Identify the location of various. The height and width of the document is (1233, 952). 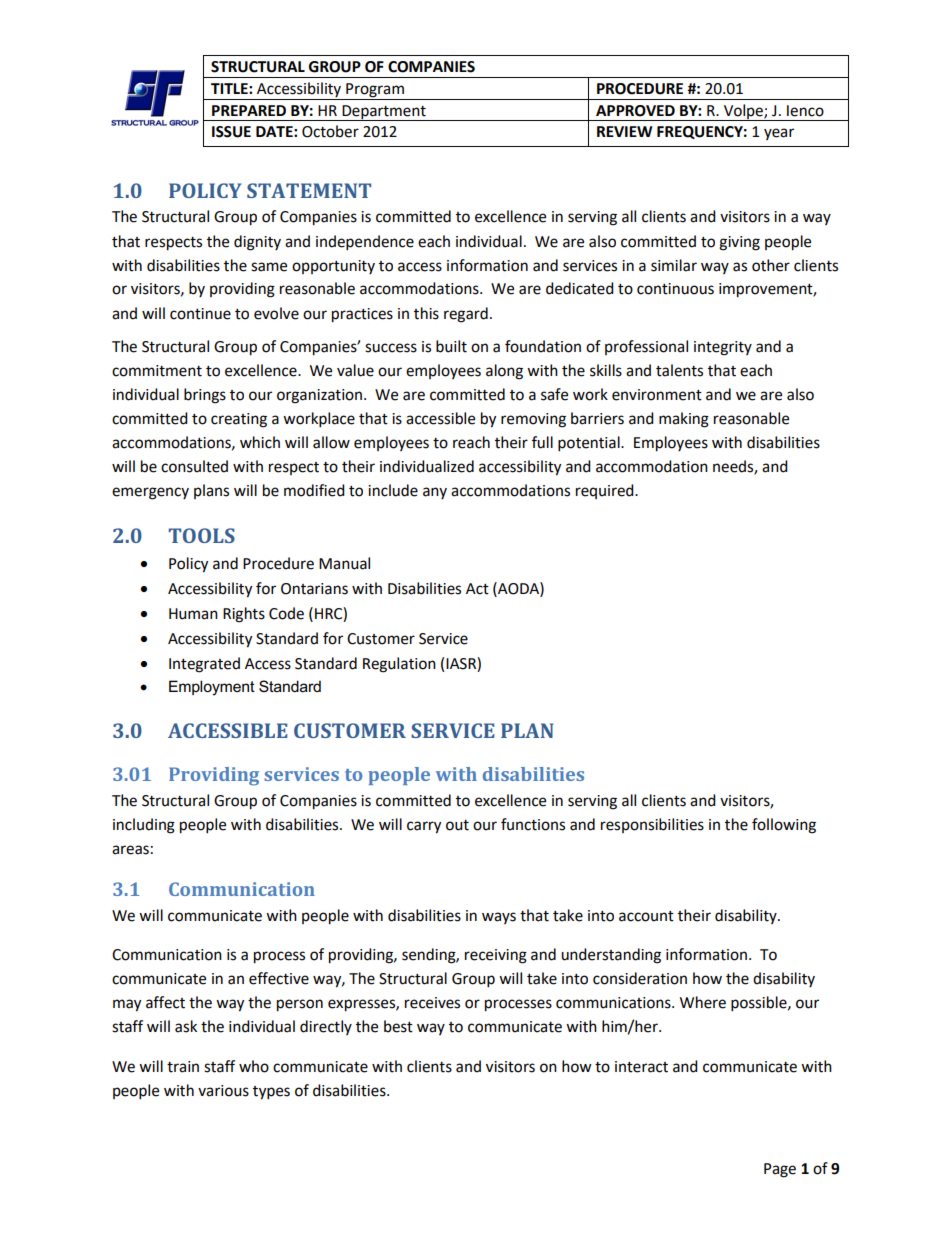
(223, 1091).
